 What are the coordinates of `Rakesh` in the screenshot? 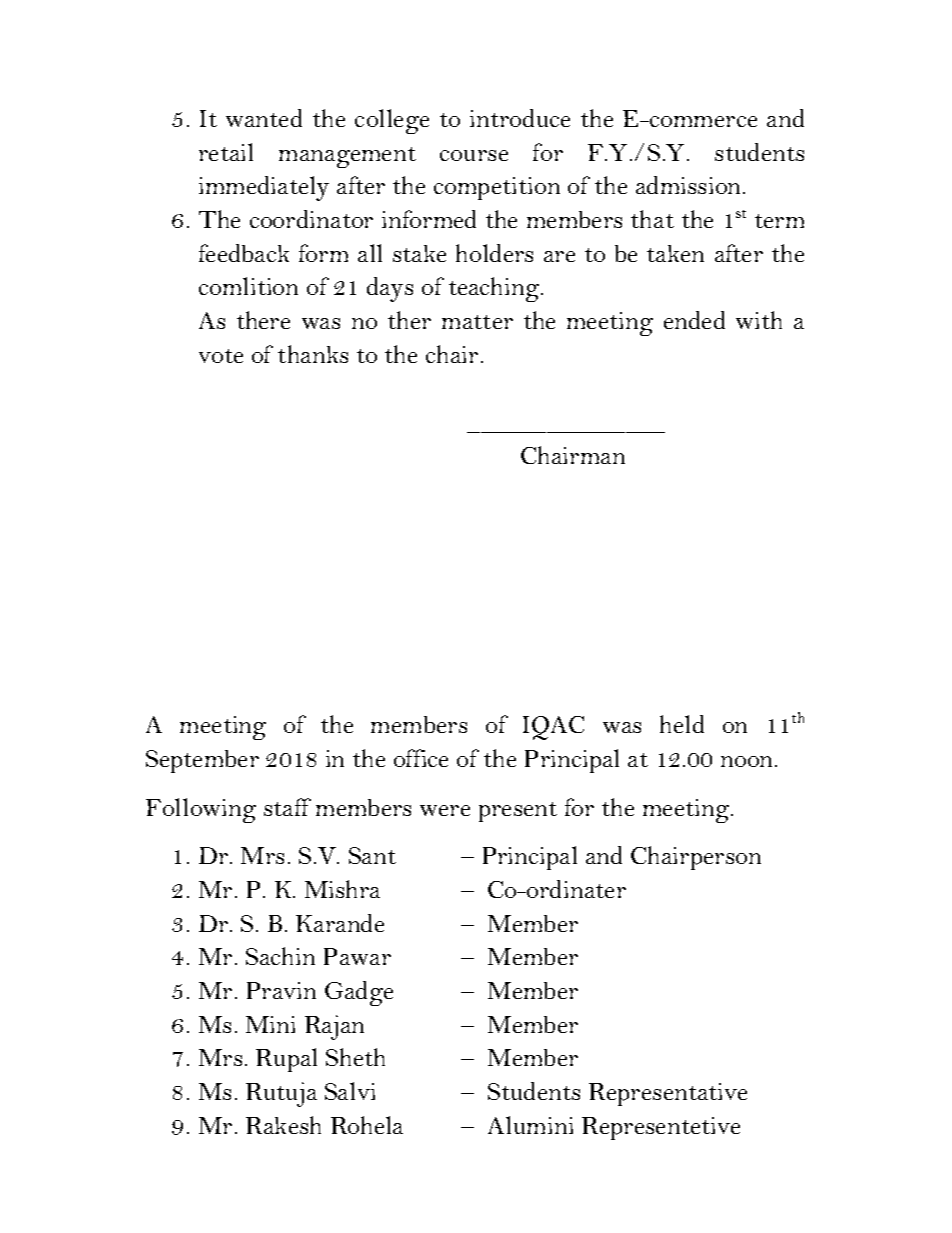 It's located at (283, 1125).
